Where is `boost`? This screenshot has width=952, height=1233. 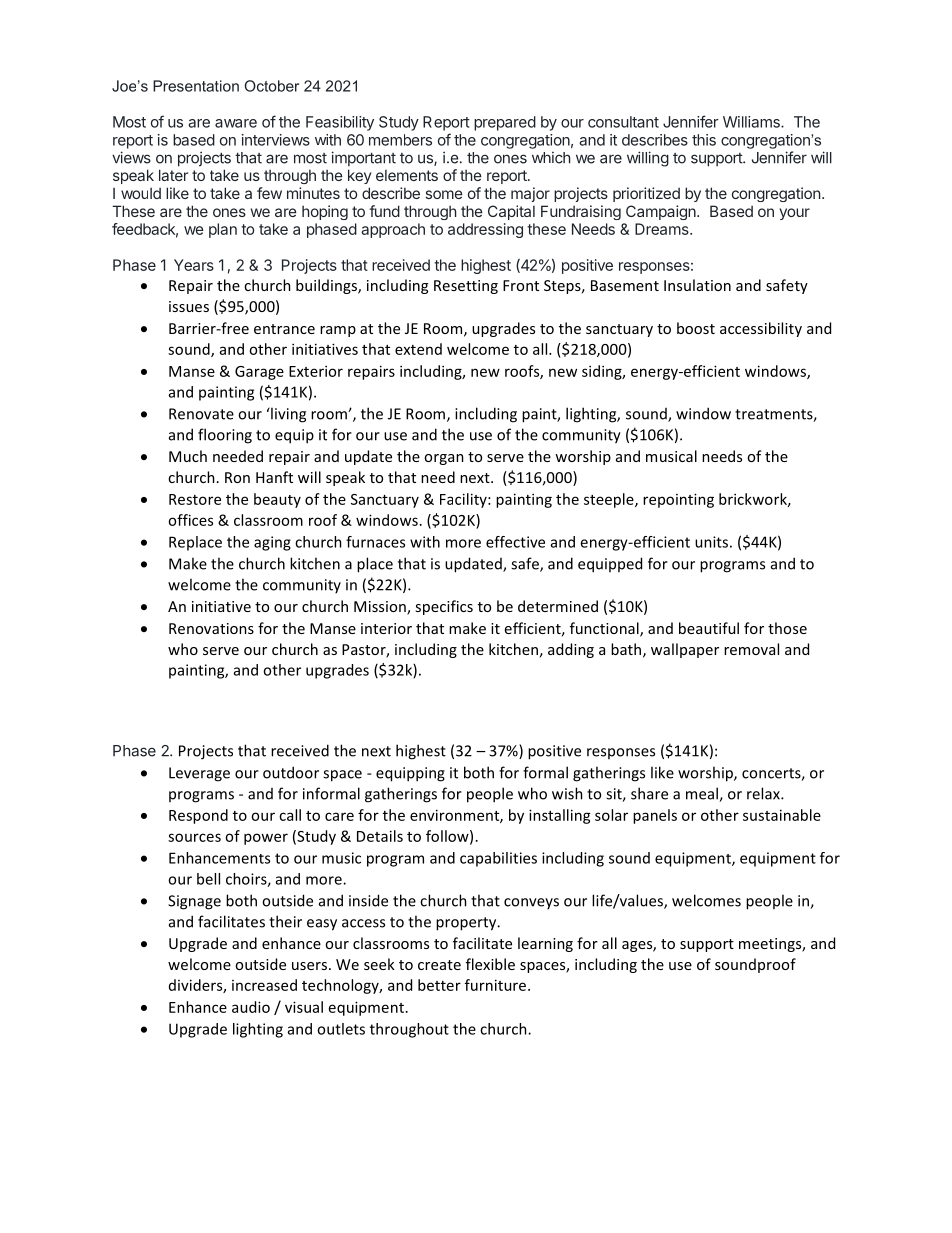 boost is located at coordinates (696, 328).
